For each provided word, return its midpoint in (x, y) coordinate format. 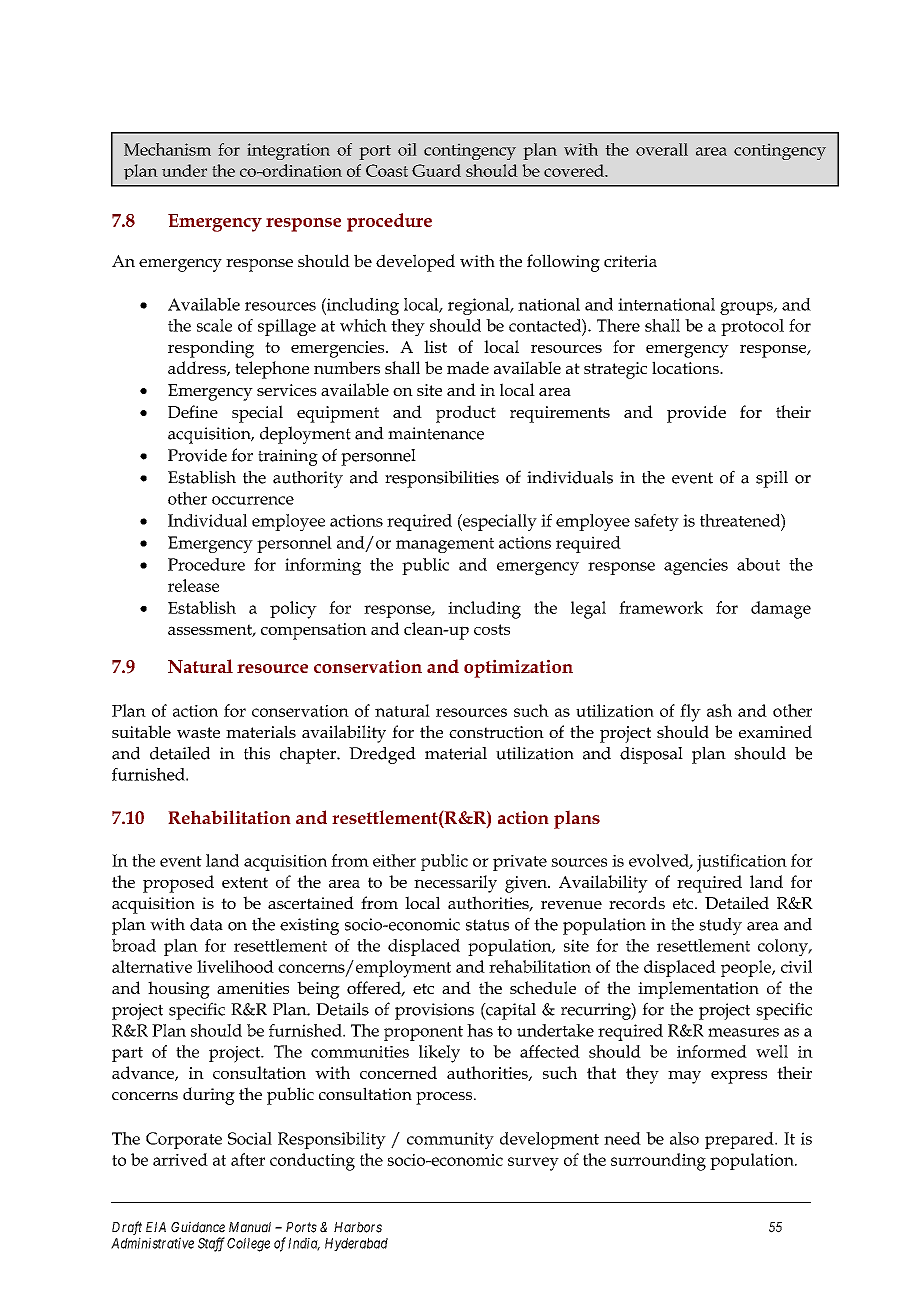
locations (686, 367)
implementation (698, 990)
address (198, 368)
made (468, 367)
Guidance (198, 1227)
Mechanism (167, 149)
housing (179, 990)
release (193, 585)
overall (662, 149)
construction (496, 732)
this (257, 753)
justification (742, 863)
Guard (436, 170)
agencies (696, 566)
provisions (434, 1011)
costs (492, 629)
